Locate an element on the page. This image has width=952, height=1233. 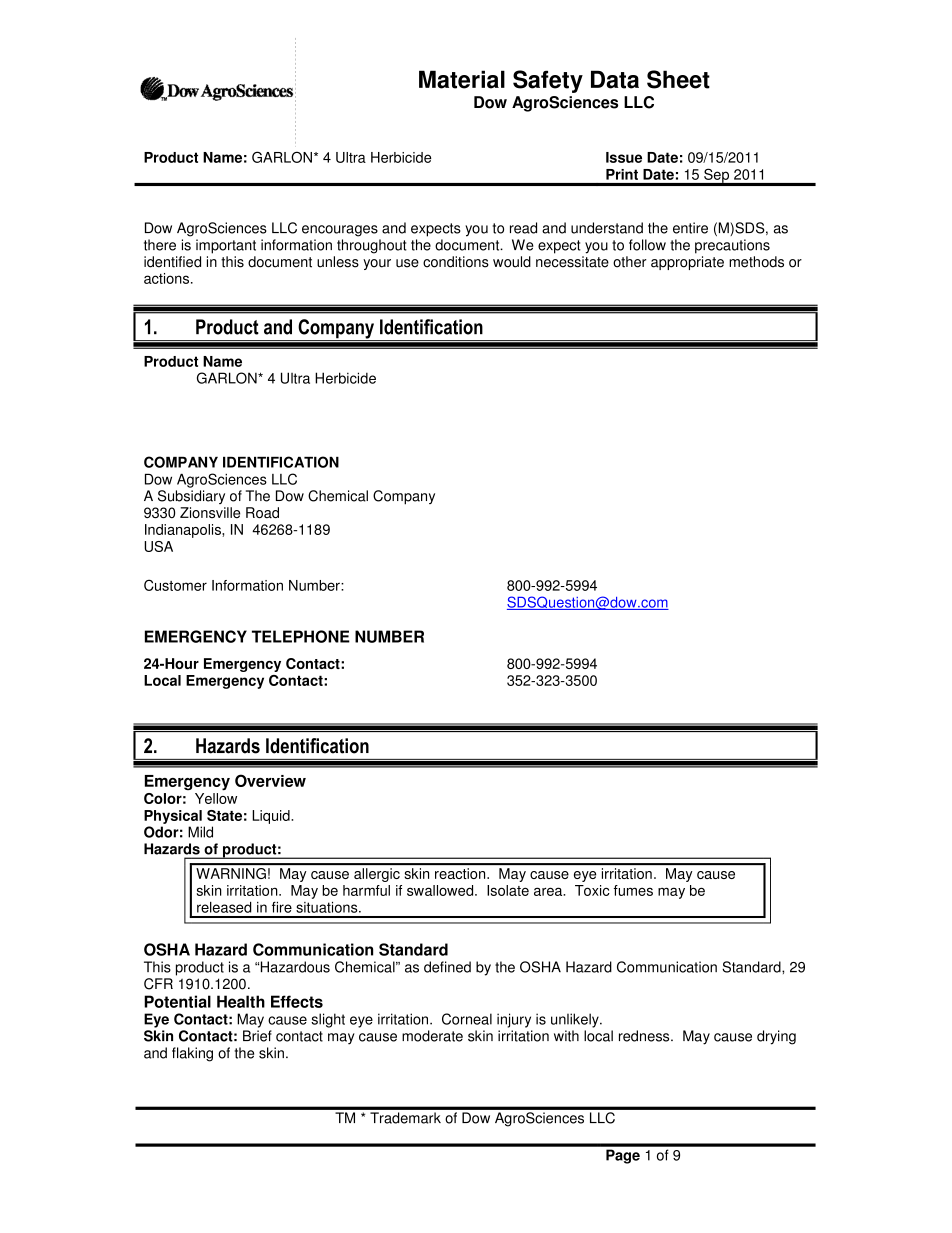
appropriate is located at coordinates (687, 263).
